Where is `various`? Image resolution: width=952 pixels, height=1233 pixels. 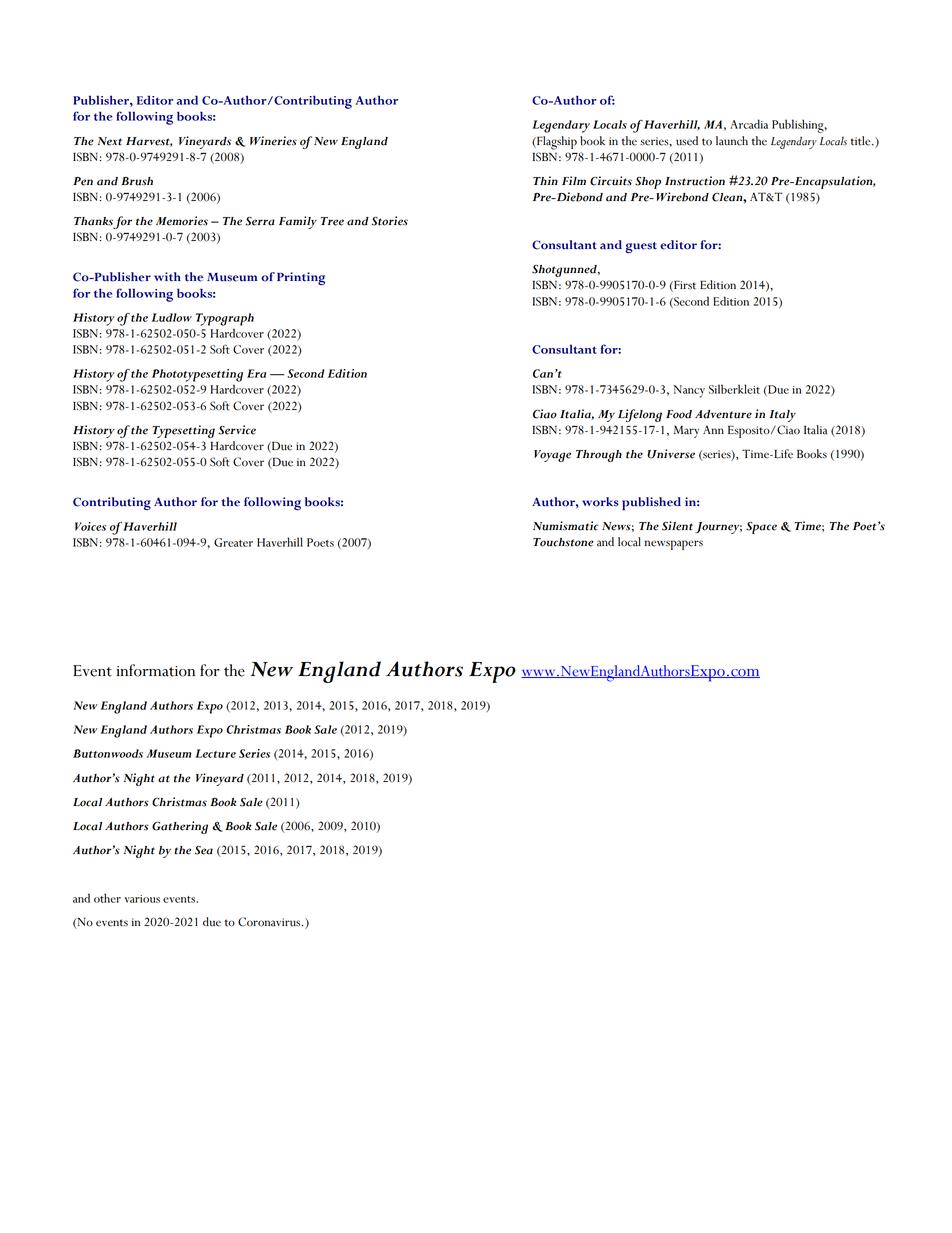 various is located at coordinates (142, 899).
